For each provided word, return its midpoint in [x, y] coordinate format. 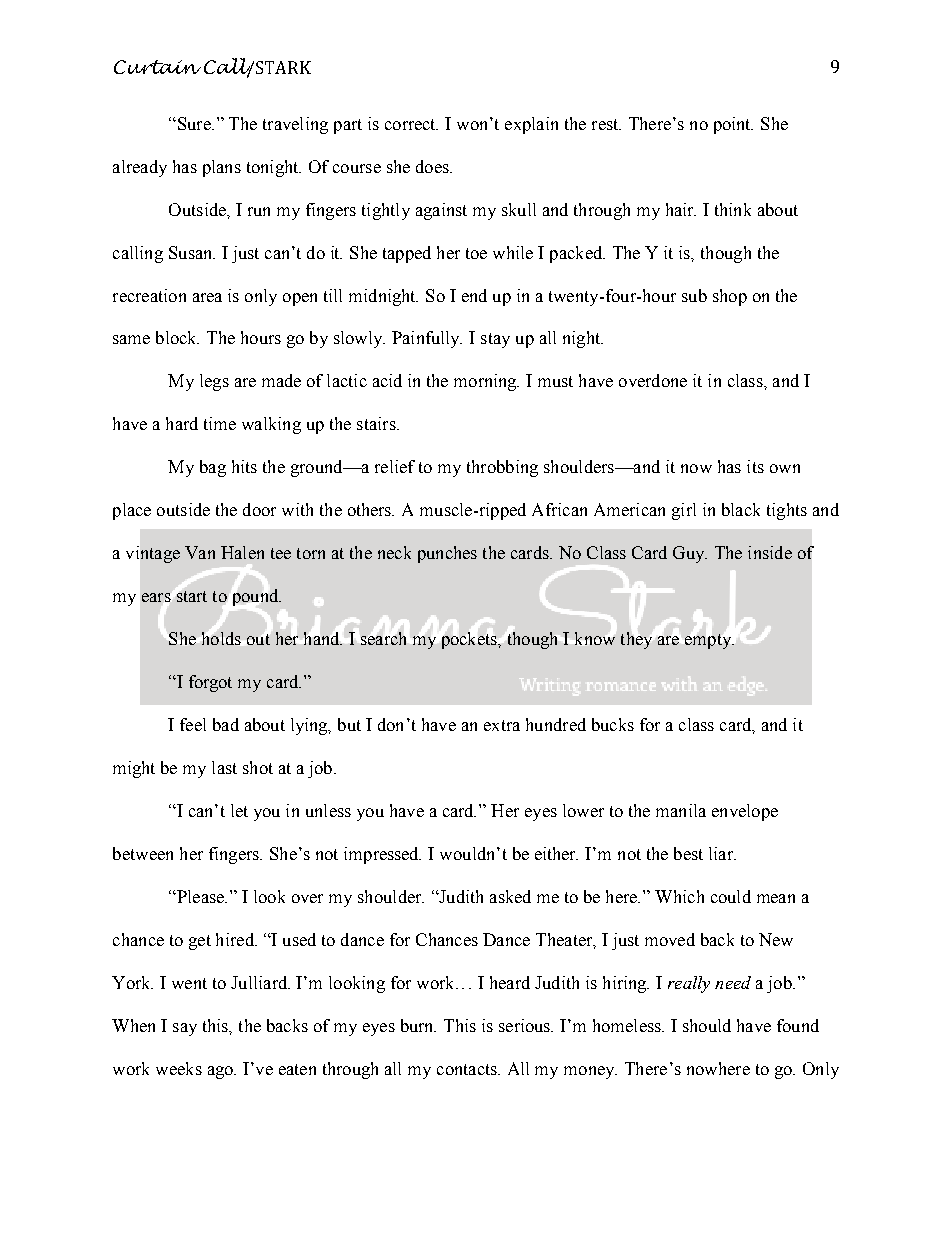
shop [730, 297]
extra [502, 725]
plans [222, 168]
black [741, 509]
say [185, 1029]
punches [447, 554]
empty [709, 641]
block [177, 337]
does [433, 166]
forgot [210, 683]
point [733, 125]
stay [495, 340]
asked [510, 896]
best [688, 853]
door [259, 509]
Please [200, 896]
